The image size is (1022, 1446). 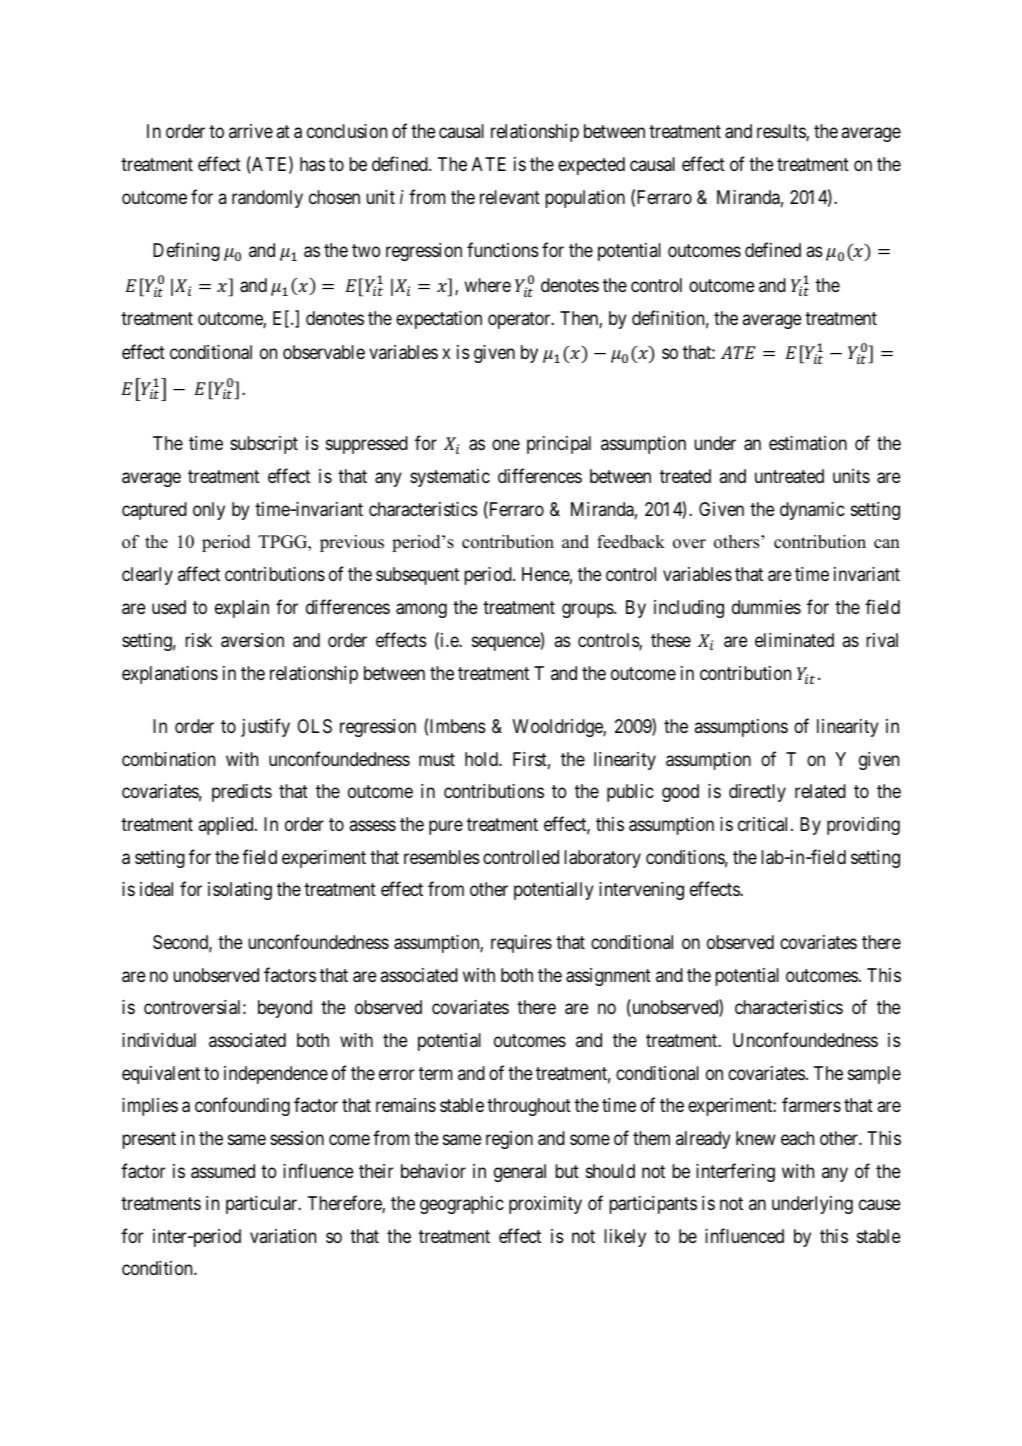 I want to click on systematic, so click(x=450, y=478).
